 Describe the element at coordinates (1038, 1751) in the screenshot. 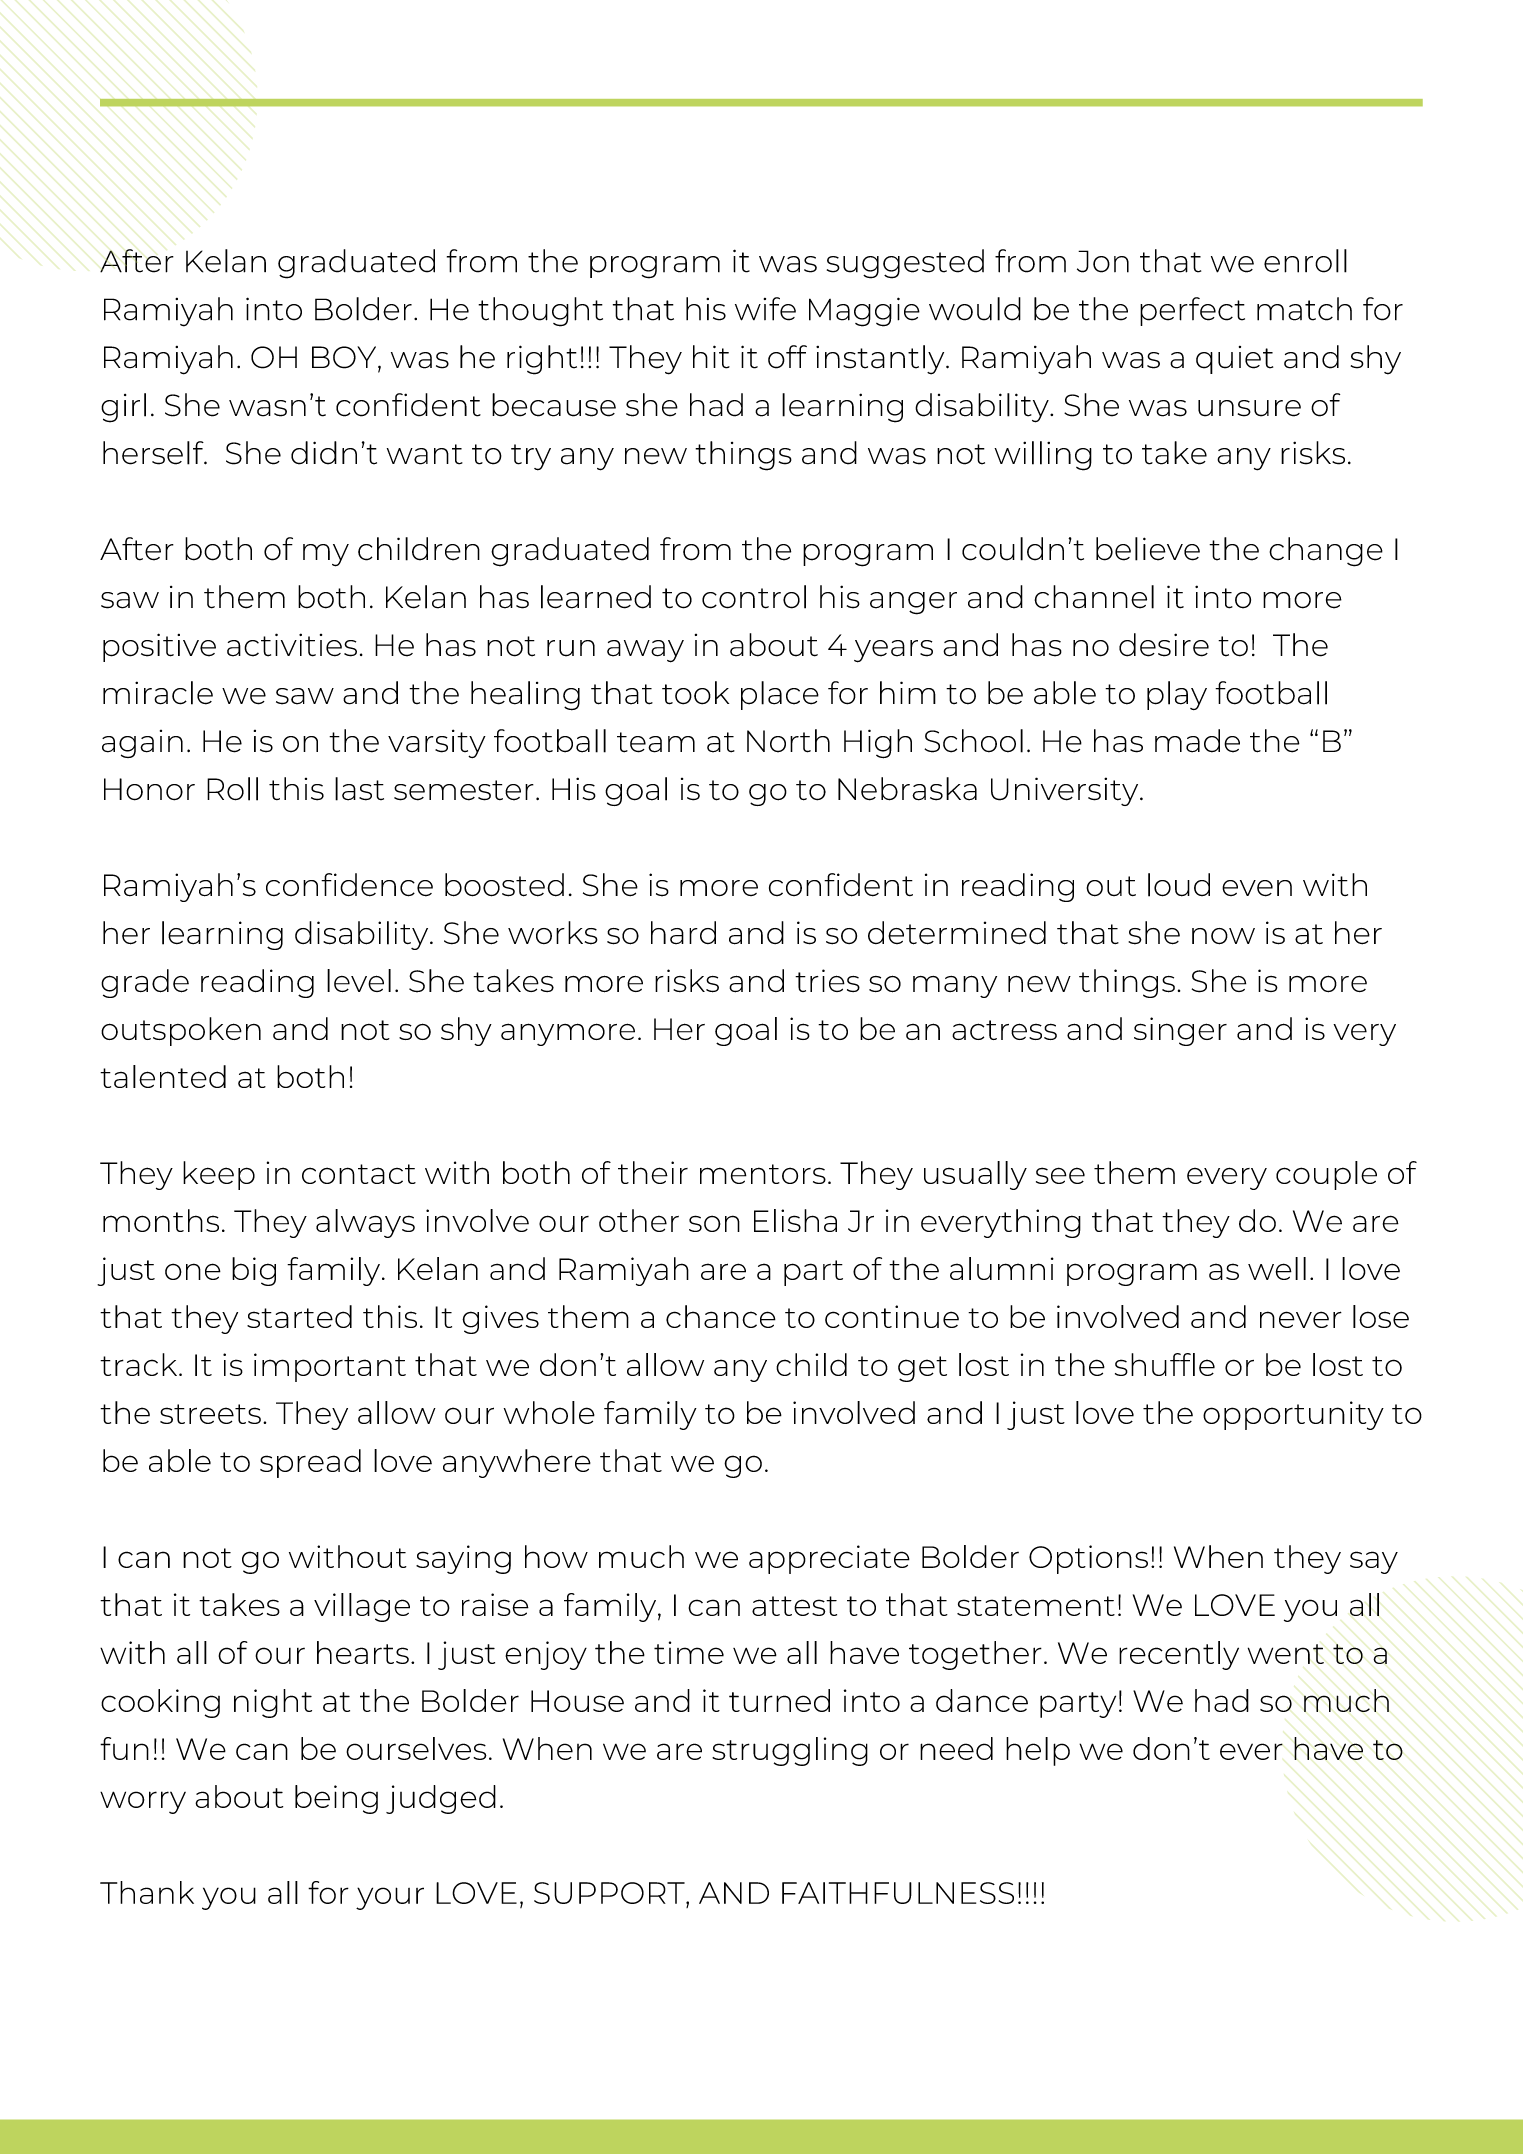

I see `help` at that location.
